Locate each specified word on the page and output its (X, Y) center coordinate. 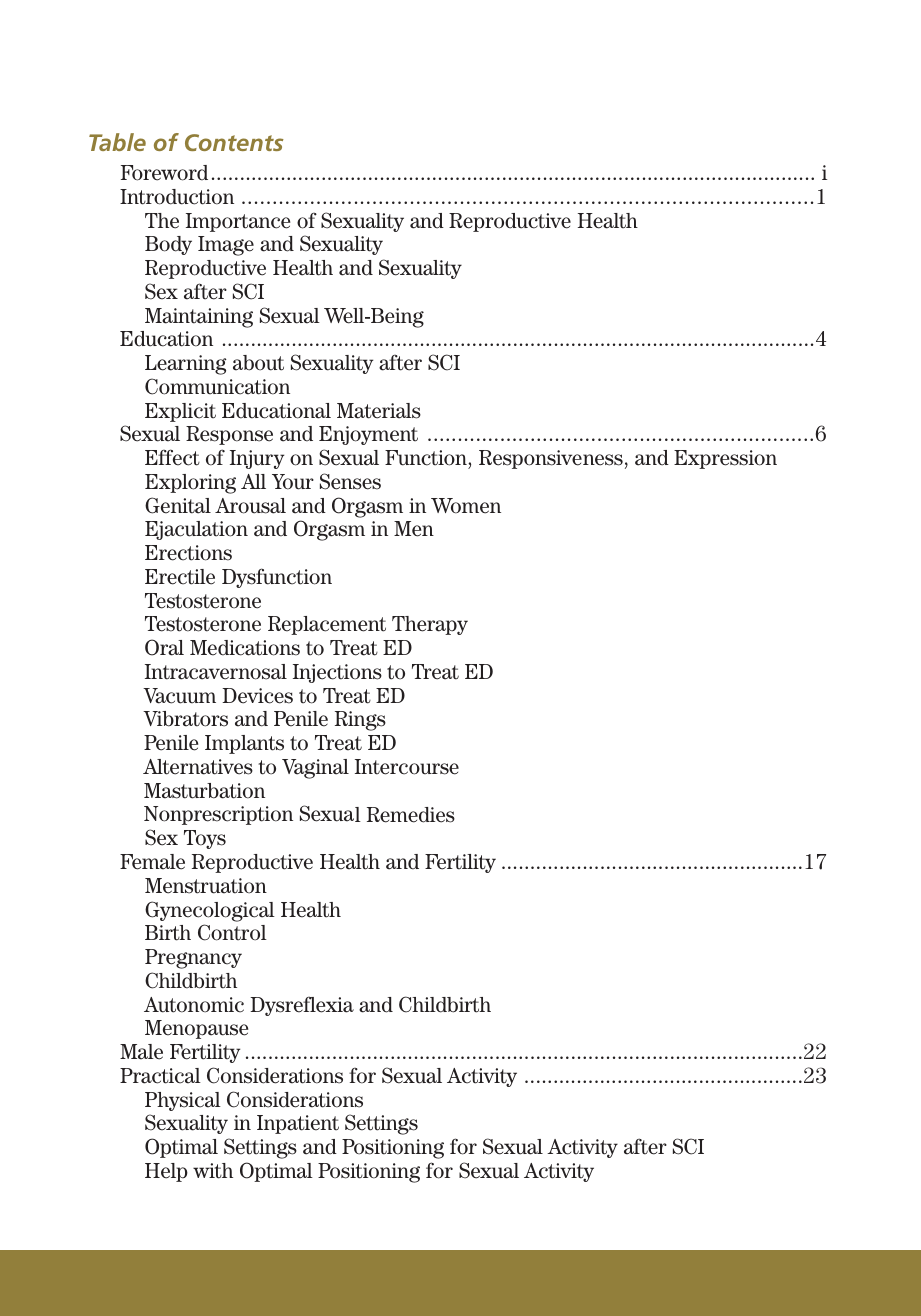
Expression (725, 459)
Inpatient (298, 1124)
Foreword (164, 173)
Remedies (411, 815)
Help (166, 1172)
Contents (234, 142)
